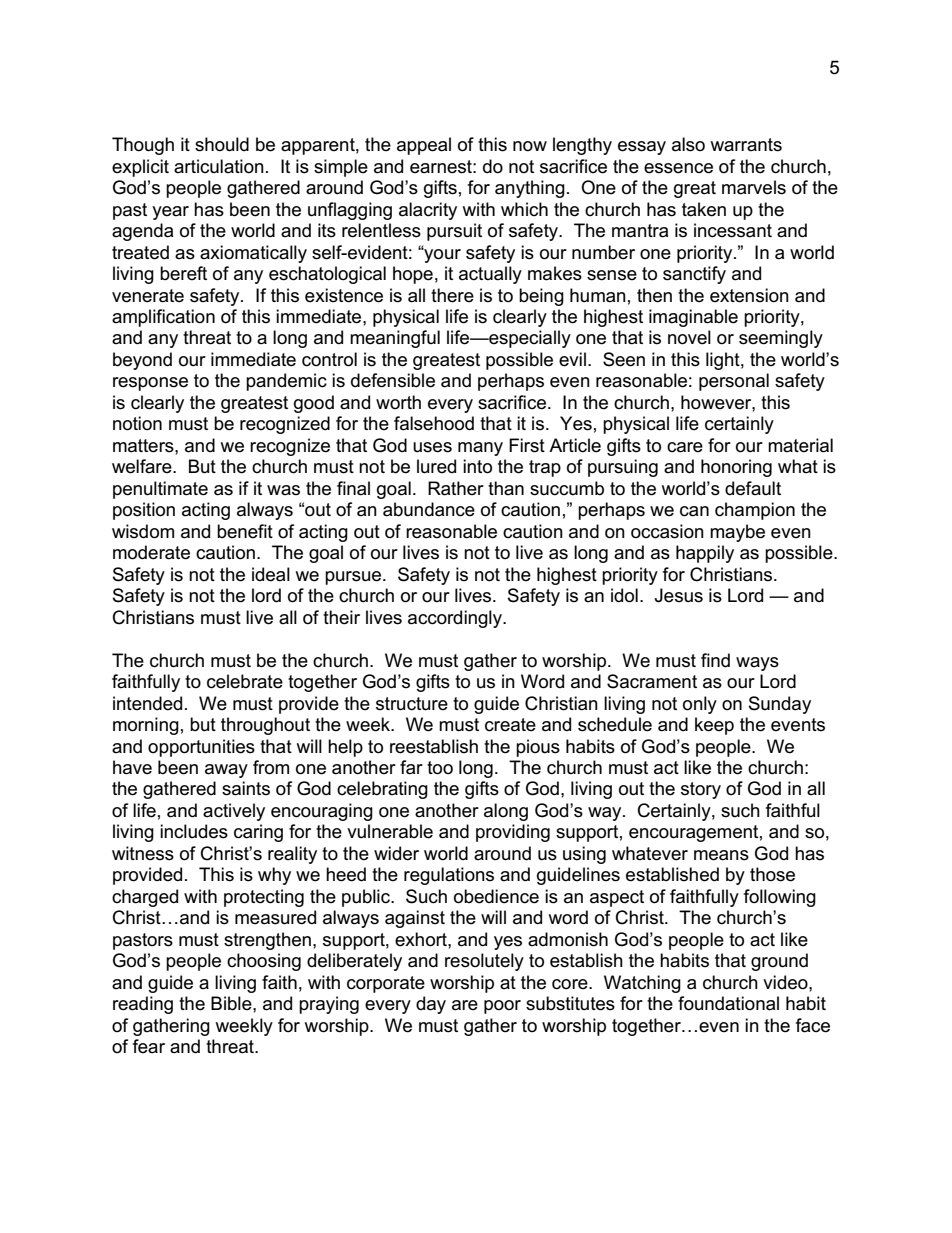 The height and width of the page is (1233, 952). Describe the element at coordinates (232, 1003) in the page. I see `Bible` at that location.
